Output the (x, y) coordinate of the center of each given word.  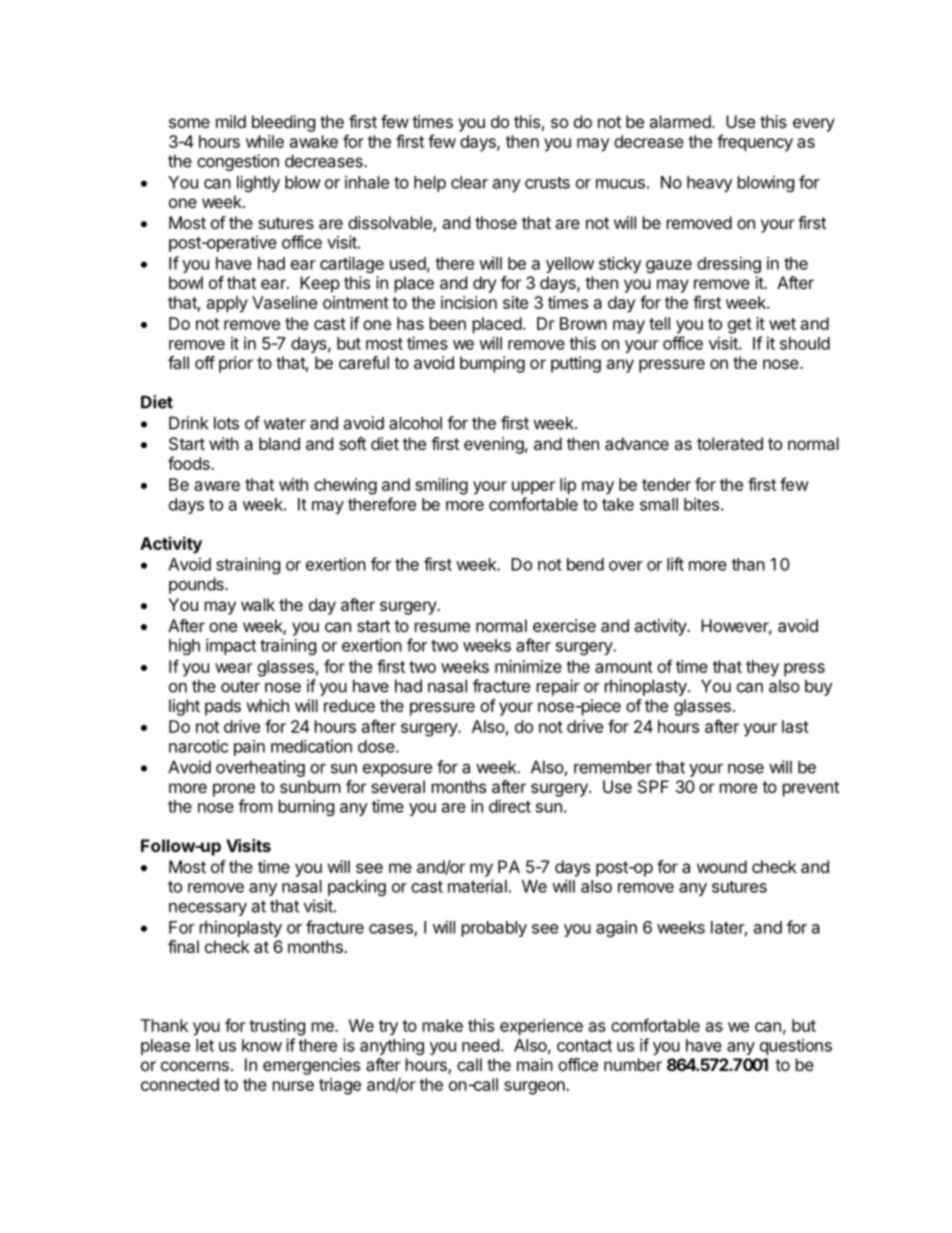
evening (494, 445)
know (262, 1045)
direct (510, 806)
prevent (811, 789)
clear (469, 182)
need (480, 1045)
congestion (238, 162)
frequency (755, 143)
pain (249, 747)
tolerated (730, 443)
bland (279, 443)
